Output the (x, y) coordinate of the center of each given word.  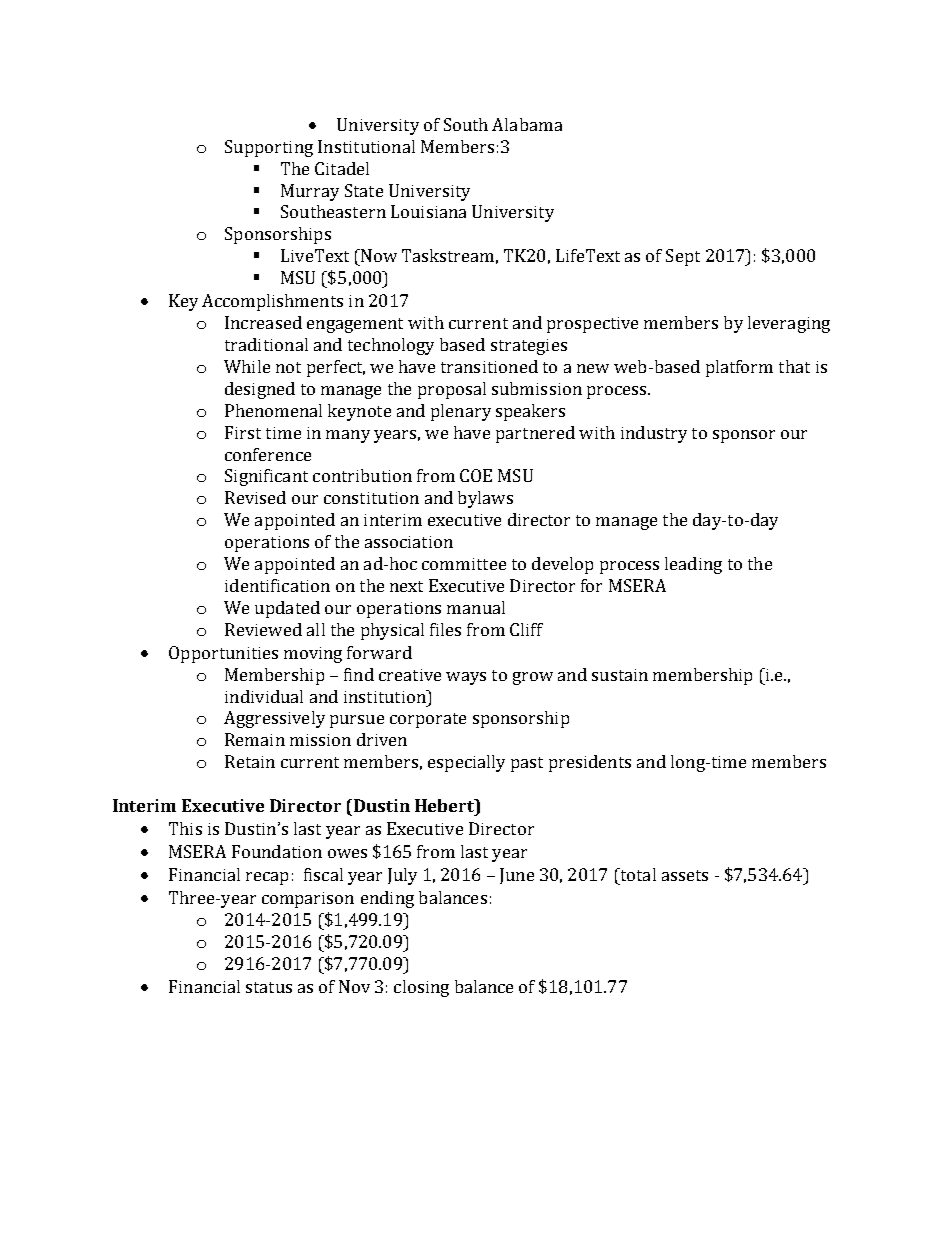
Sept (683, 257)
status (269, 987)
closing (421, 988)
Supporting (269, 148)
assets (685, 875)
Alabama (527, 124)
